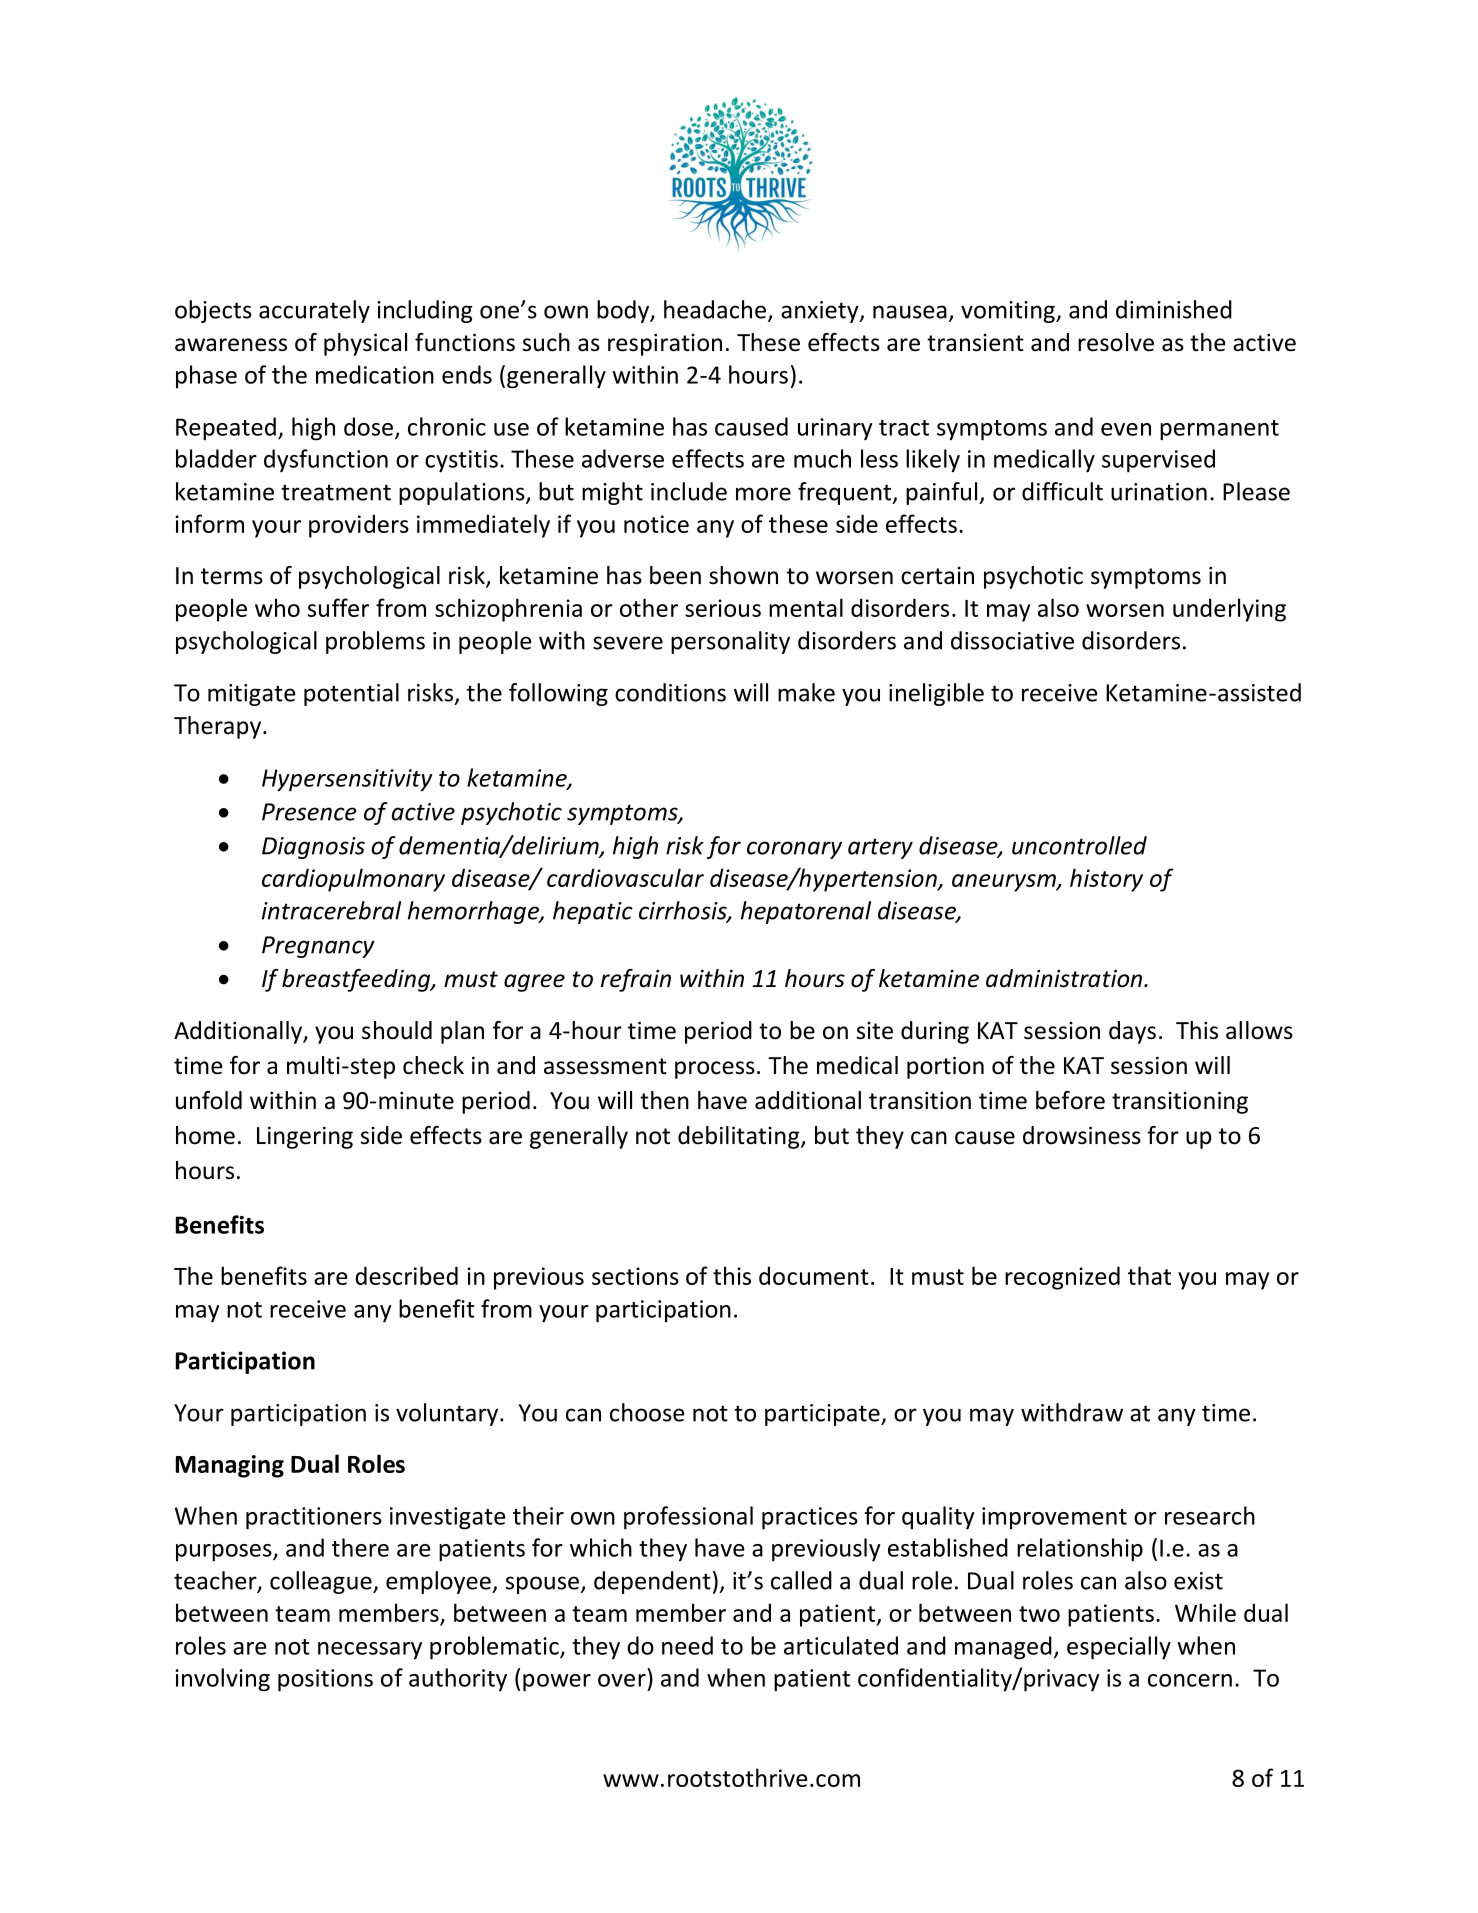  Describe the element at coordinates (1116, 342) in the document. I see `resolve` at that location.
